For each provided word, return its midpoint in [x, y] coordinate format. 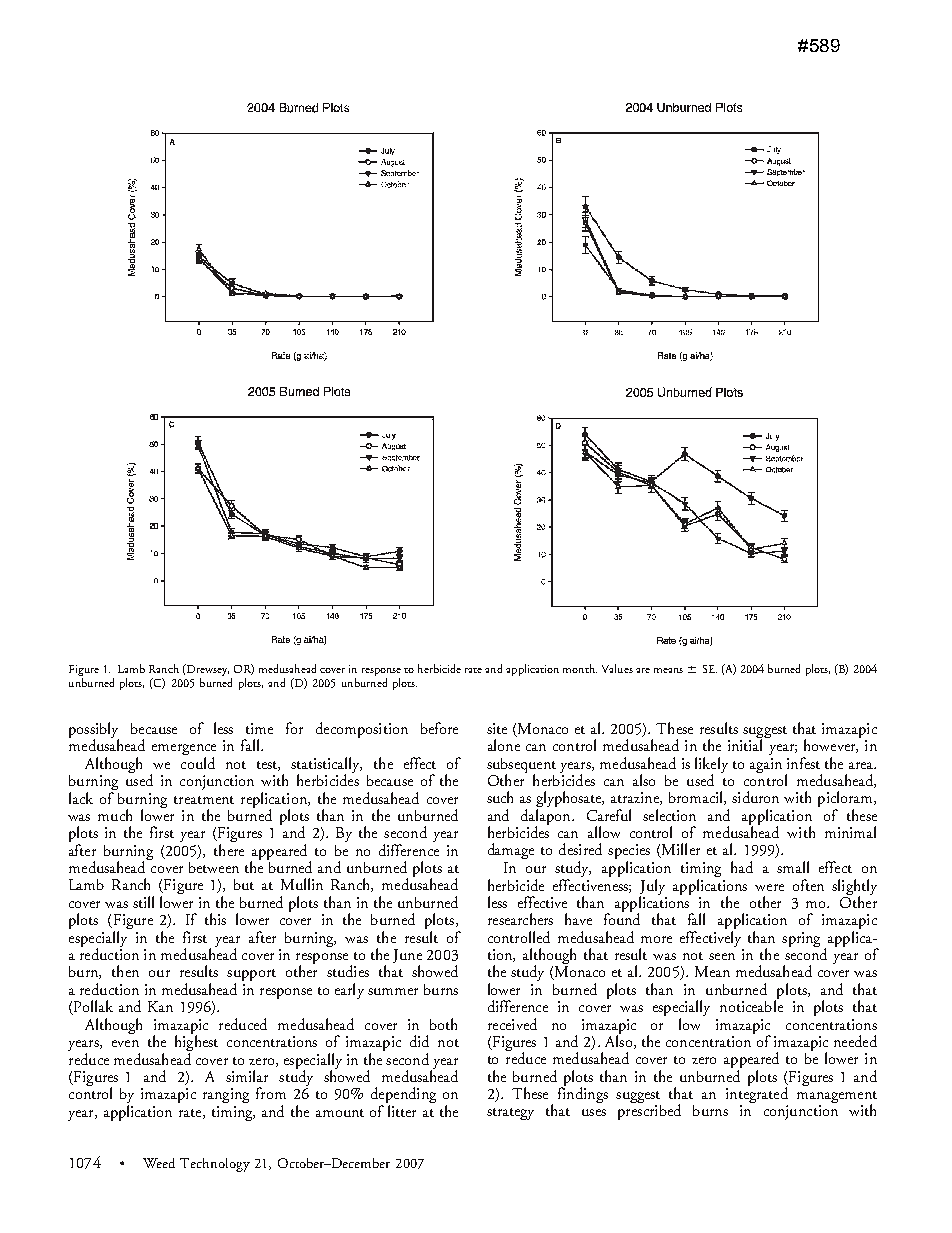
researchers [520, 919]
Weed [159, 1163]
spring [801, 939]
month [580, 668]
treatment [204, 800]
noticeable [751, 1005]
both [443, 1024]
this [215, 919]
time [259, 728]
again [766, 765]
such [500, 797]
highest [196, 1043]
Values [617, 668]
